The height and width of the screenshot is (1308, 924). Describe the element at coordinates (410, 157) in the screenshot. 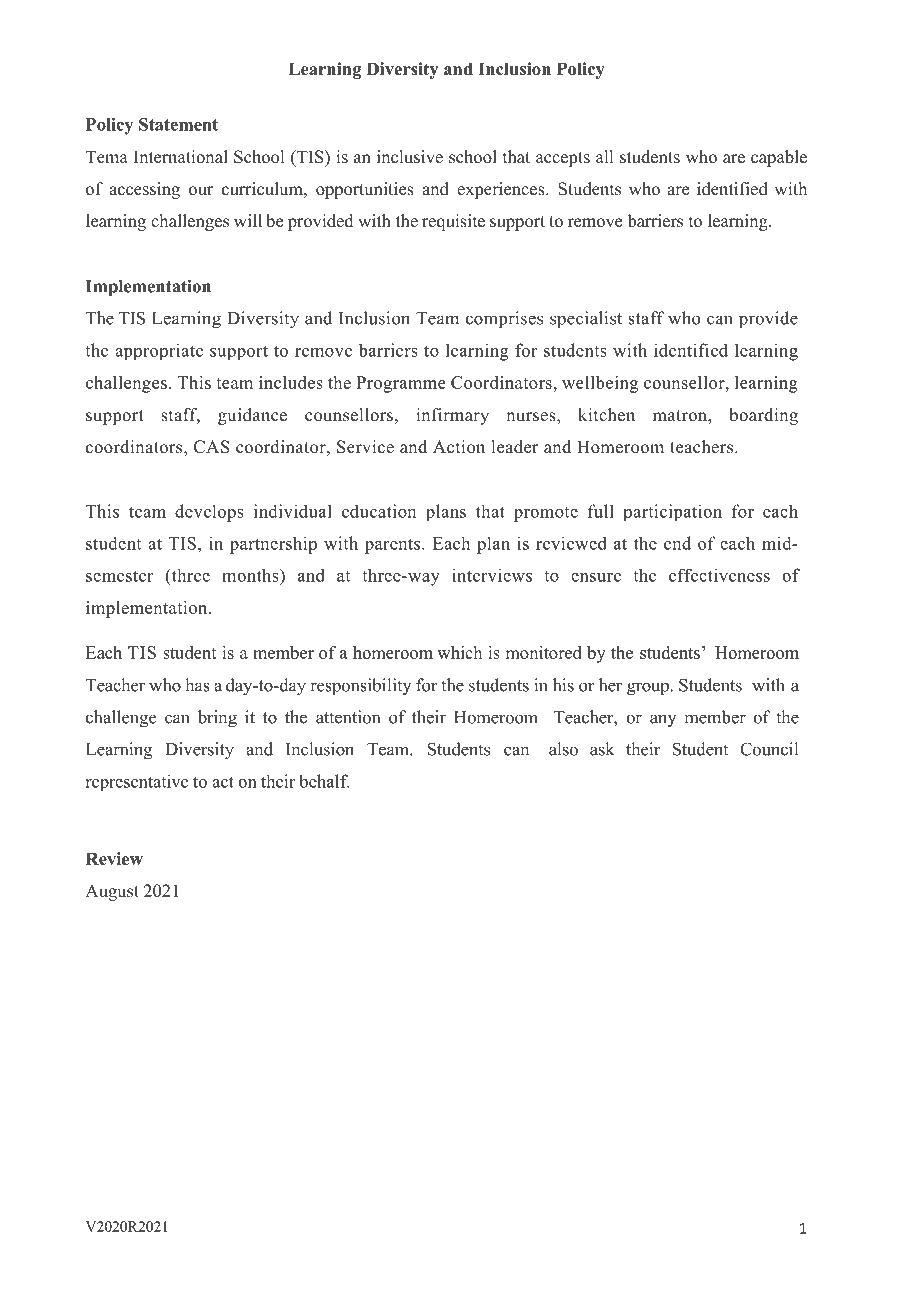

I see `inclusive` at that location.
